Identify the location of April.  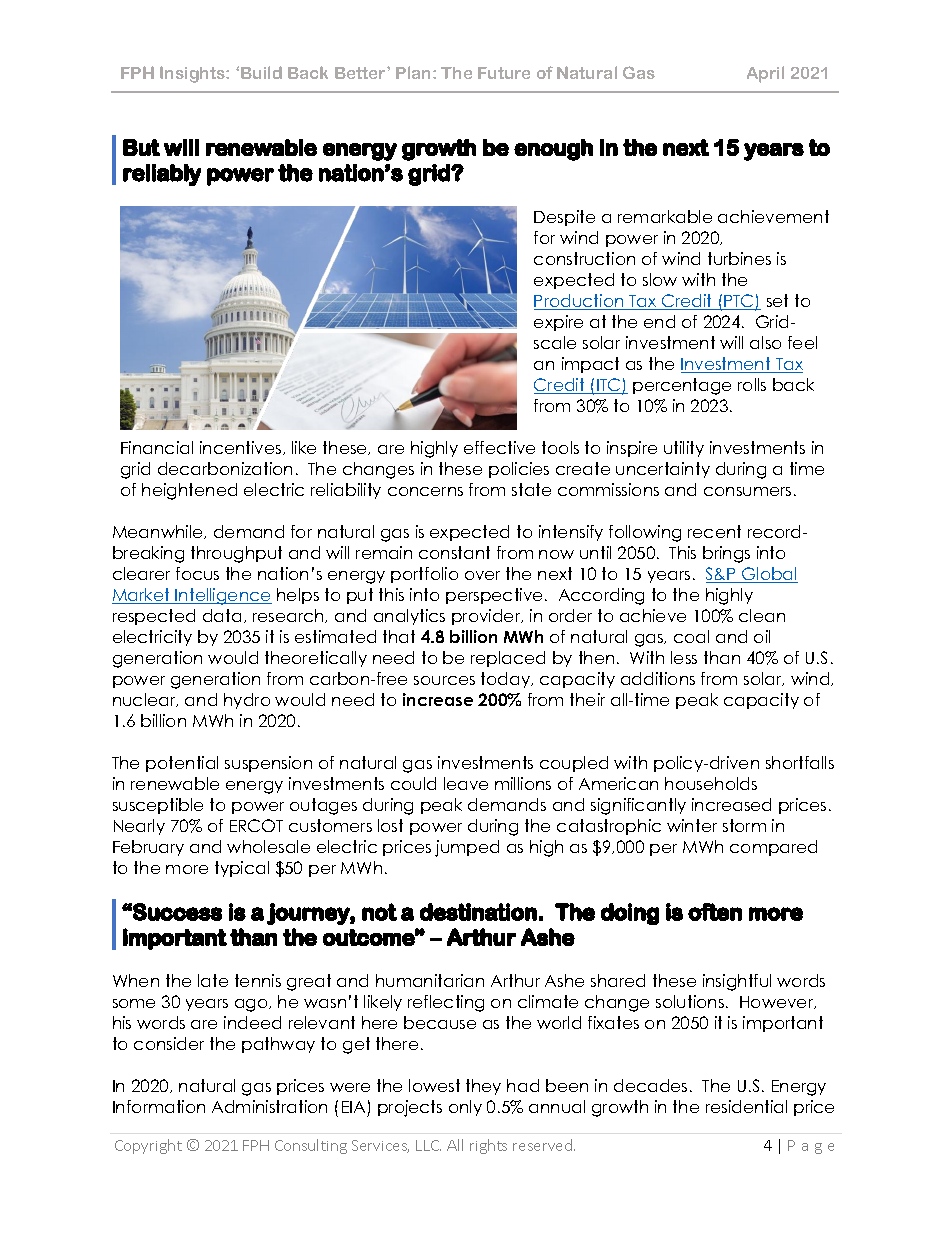
(765, 74).
